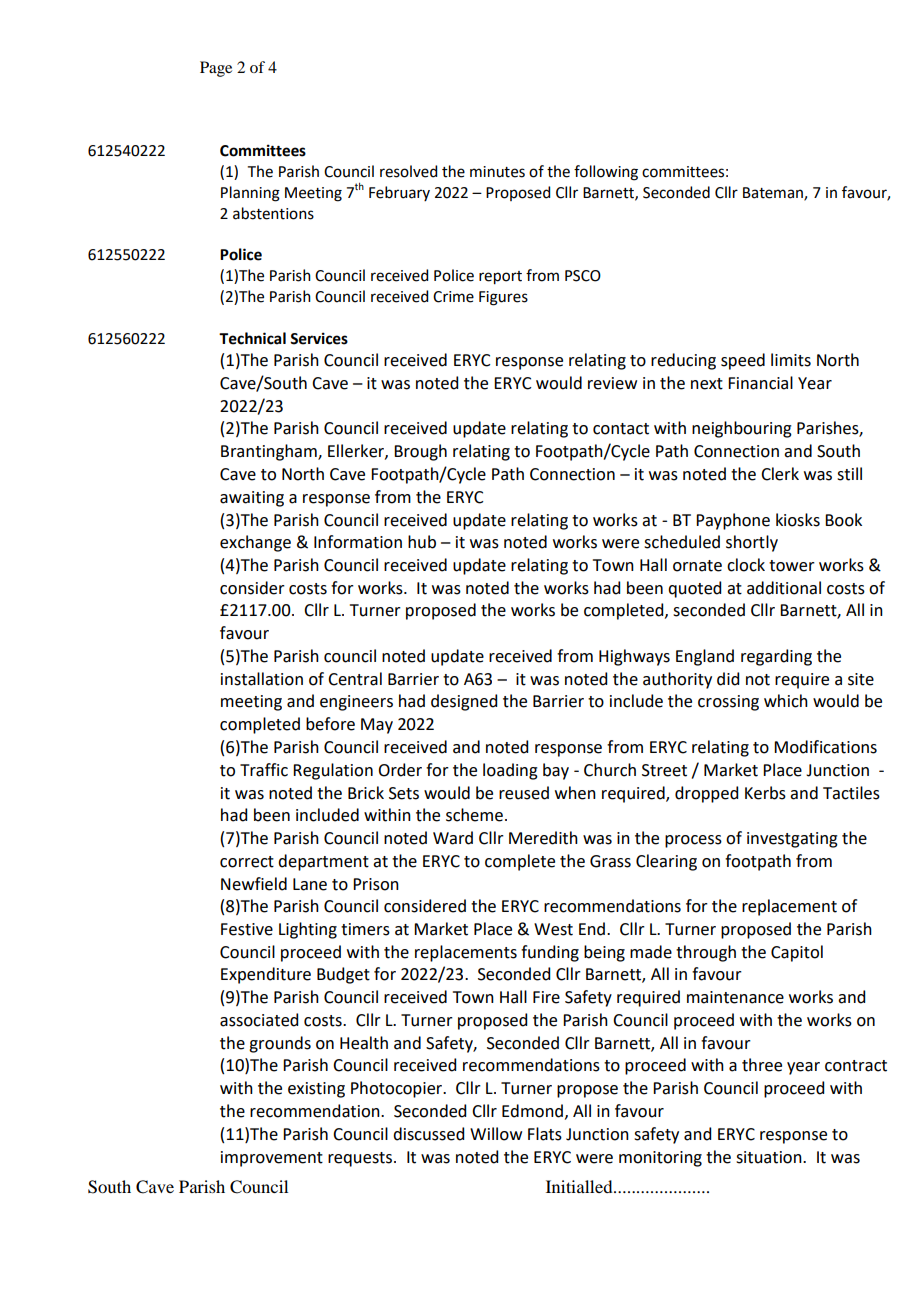  Describe the element at coordinates (503, 298) in the document. I see `Figures` at that location.
